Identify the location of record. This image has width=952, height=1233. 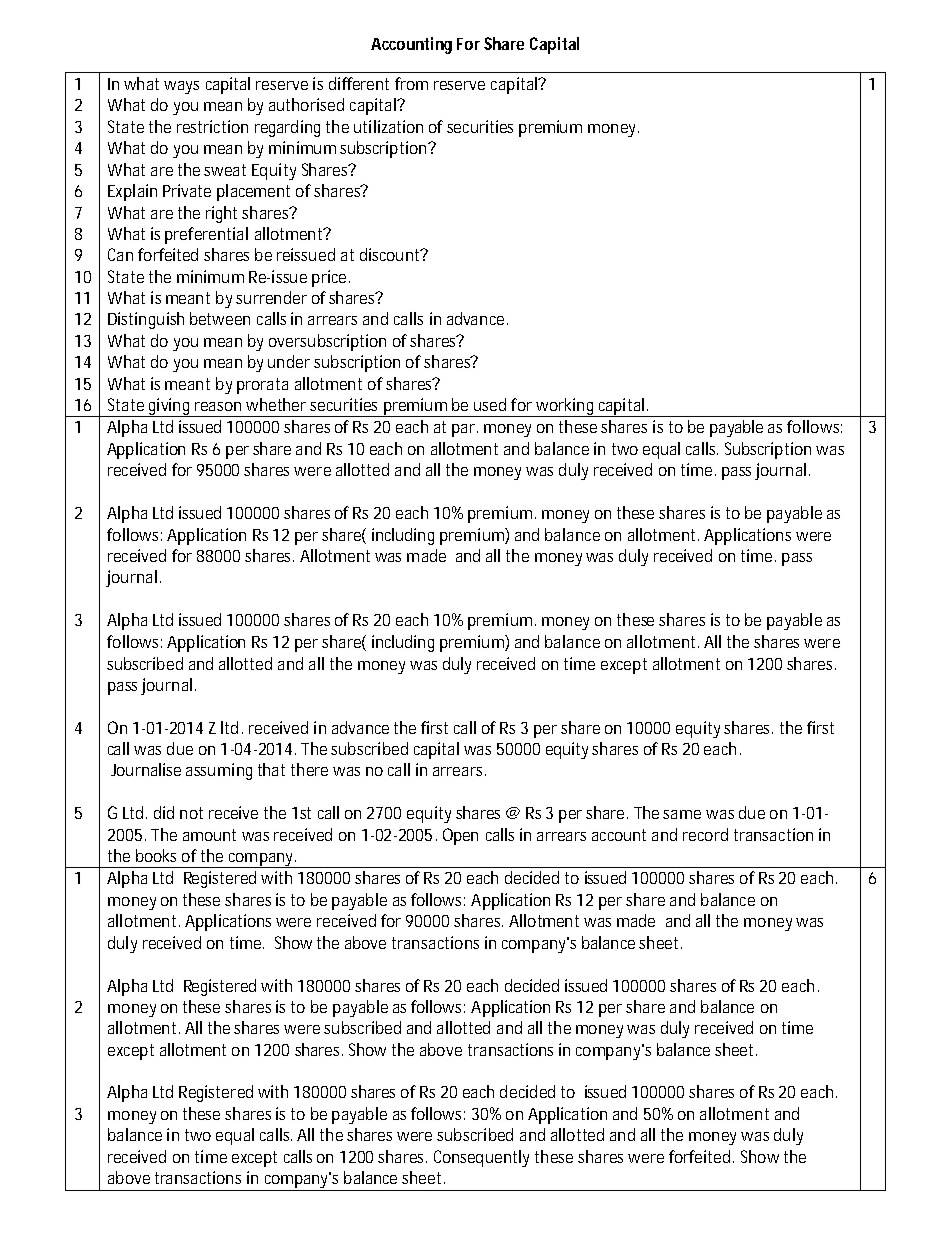
(705, 834).
